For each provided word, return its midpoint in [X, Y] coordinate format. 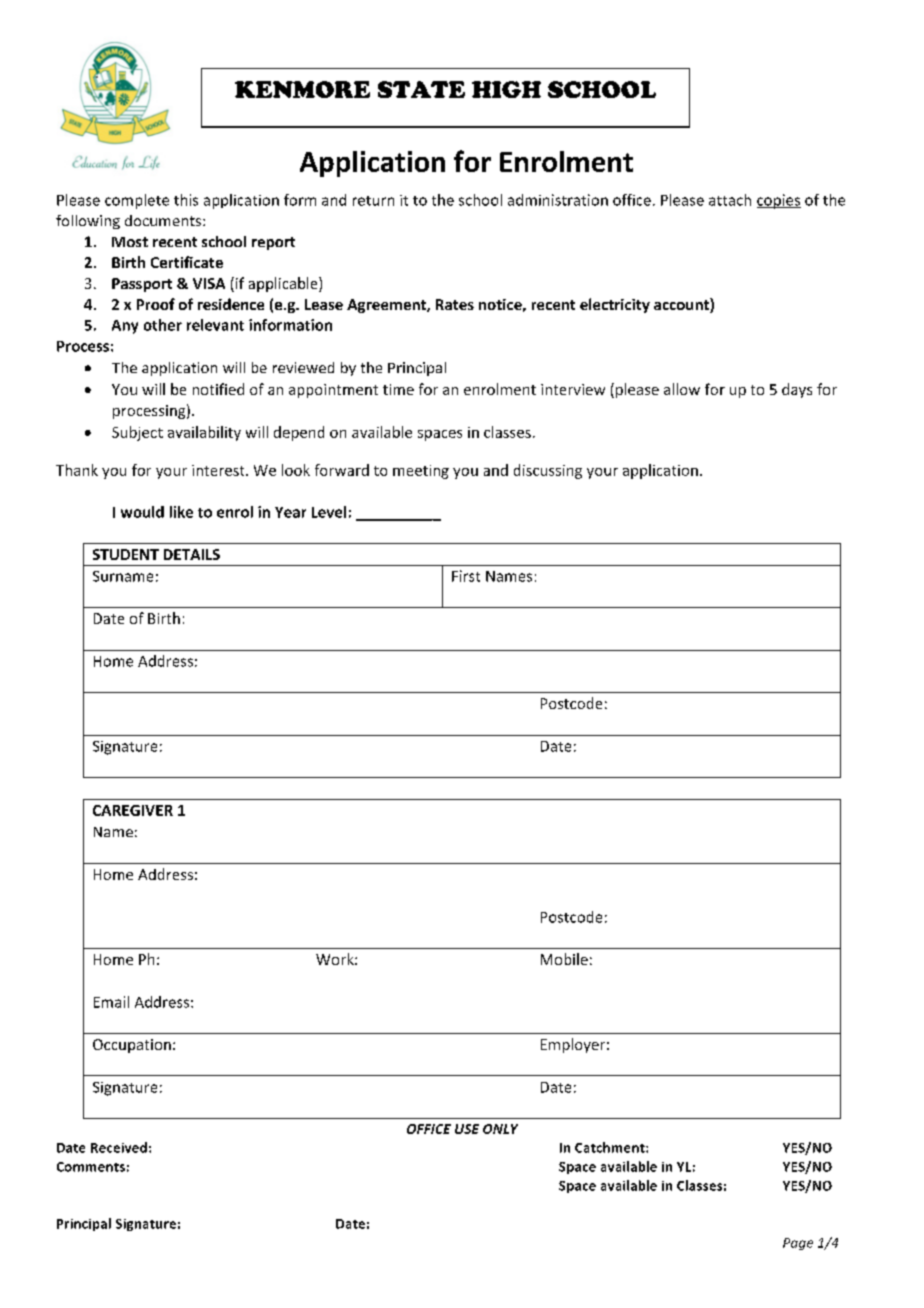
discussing [548, 471]
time [398, 389]
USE [467, 1129]
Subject [137, 433]
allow [682, 389]
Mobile [564, 959]
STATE [421, 89]
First [466, 576]
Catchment [611, 1147]
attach [730, 200]
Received [119, 1147]
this [186, 200]
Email [111, 1002]
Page [798, 1244]
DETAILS [192, 554]
